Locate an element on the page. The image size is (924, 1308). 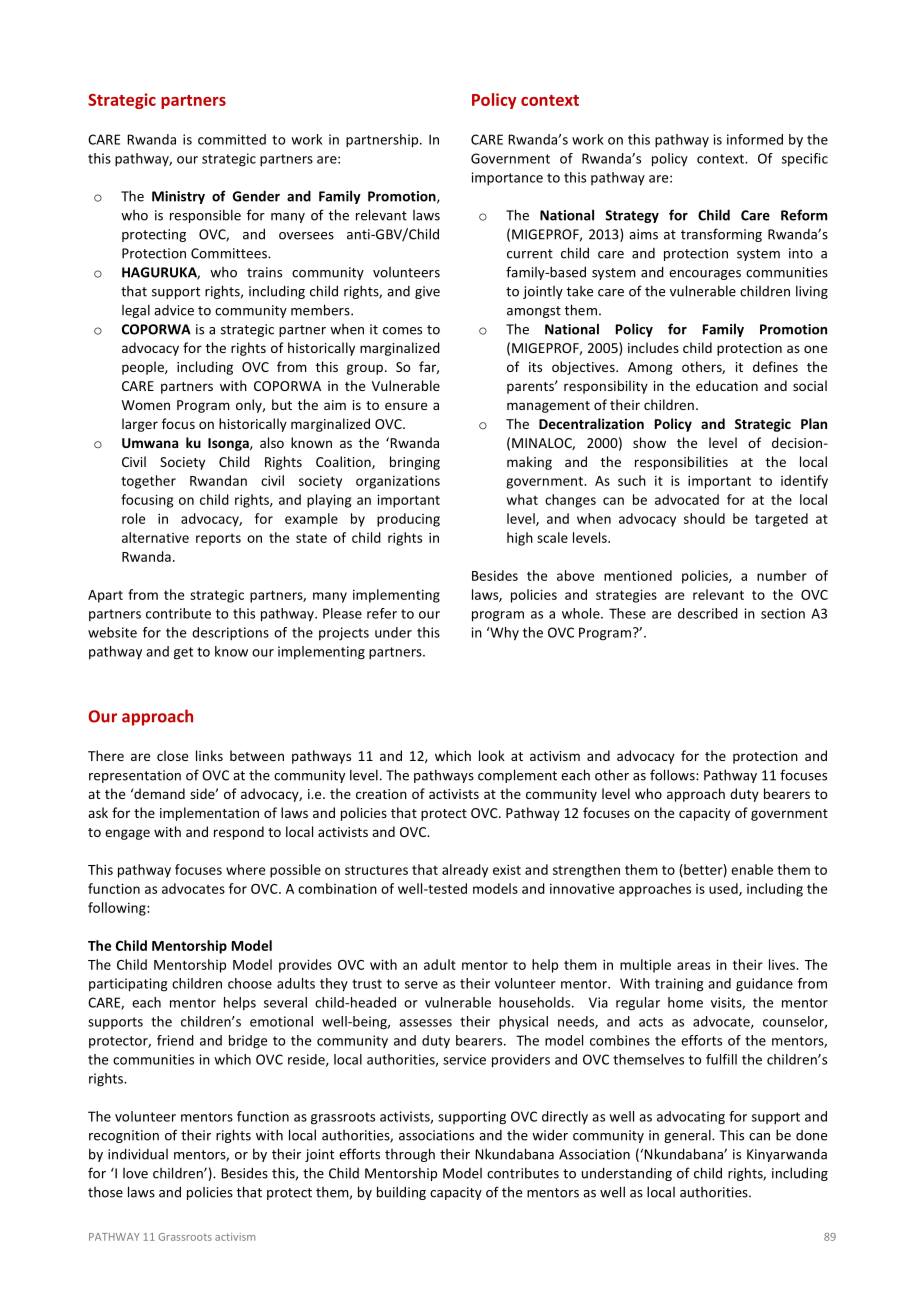
producing is located at coordinates (408, 520).
